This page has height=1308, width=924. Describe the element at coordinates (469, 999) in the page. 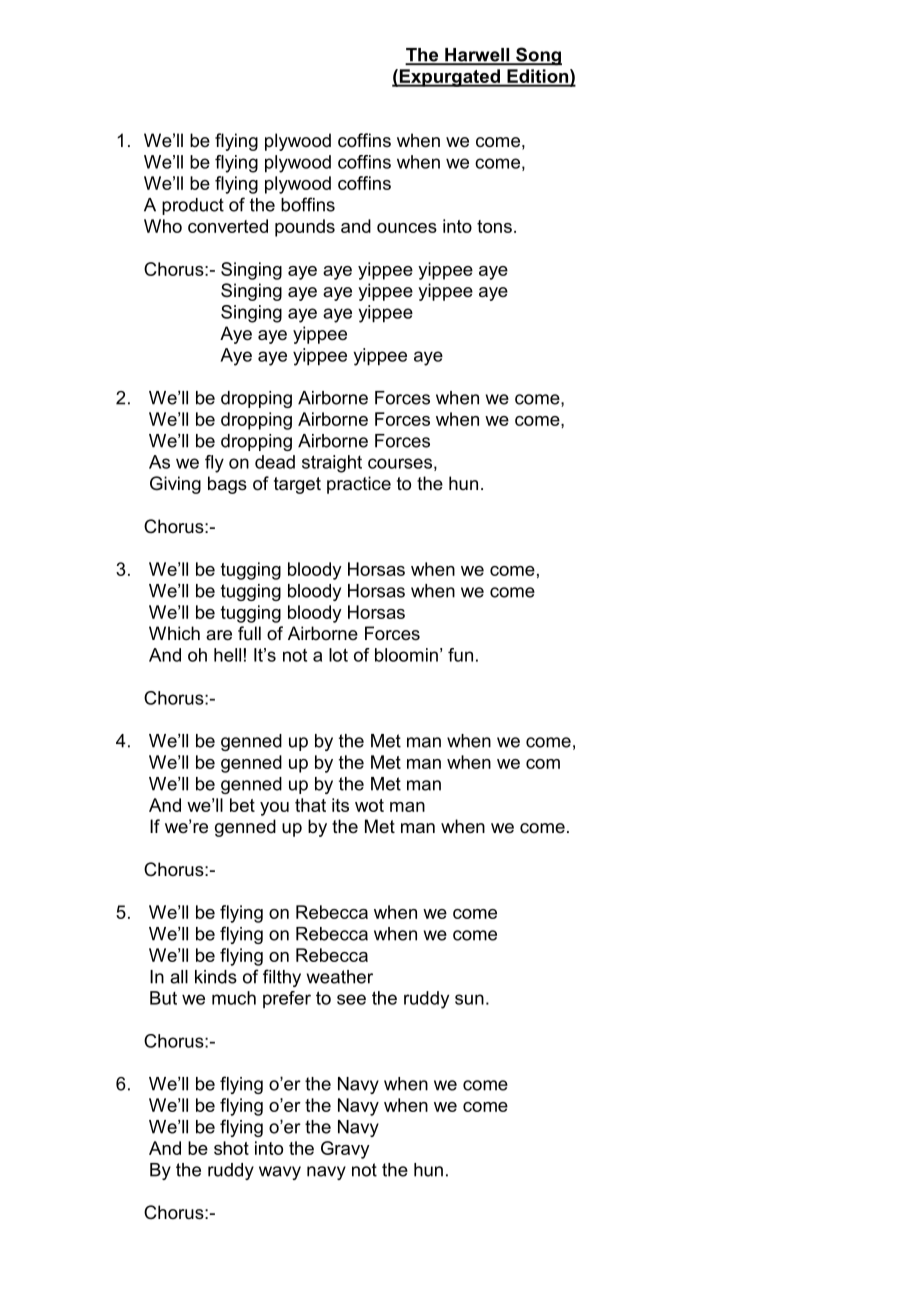

I see `sun` at that location.
